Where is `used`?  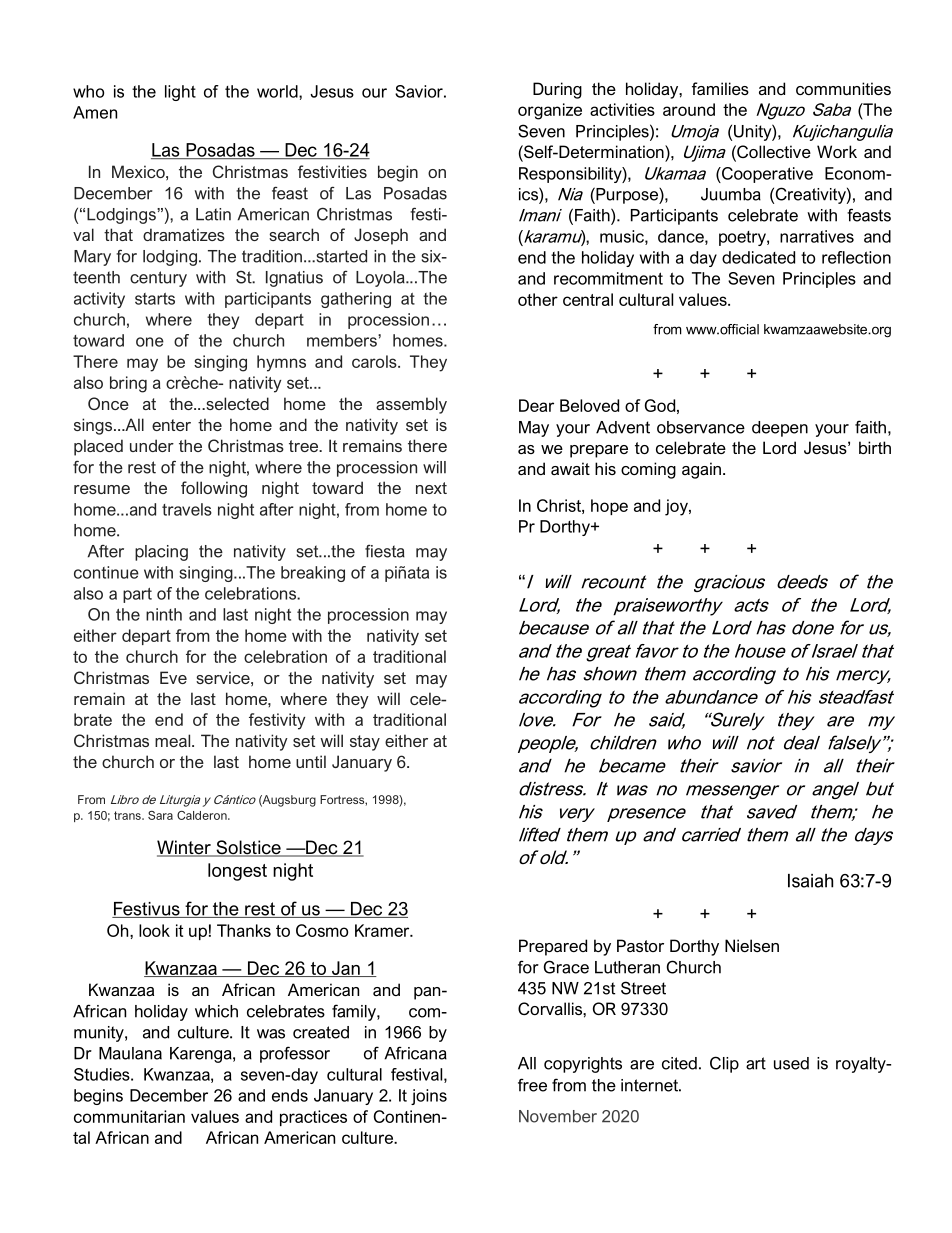
used is located at coordinates (791, 1063).
